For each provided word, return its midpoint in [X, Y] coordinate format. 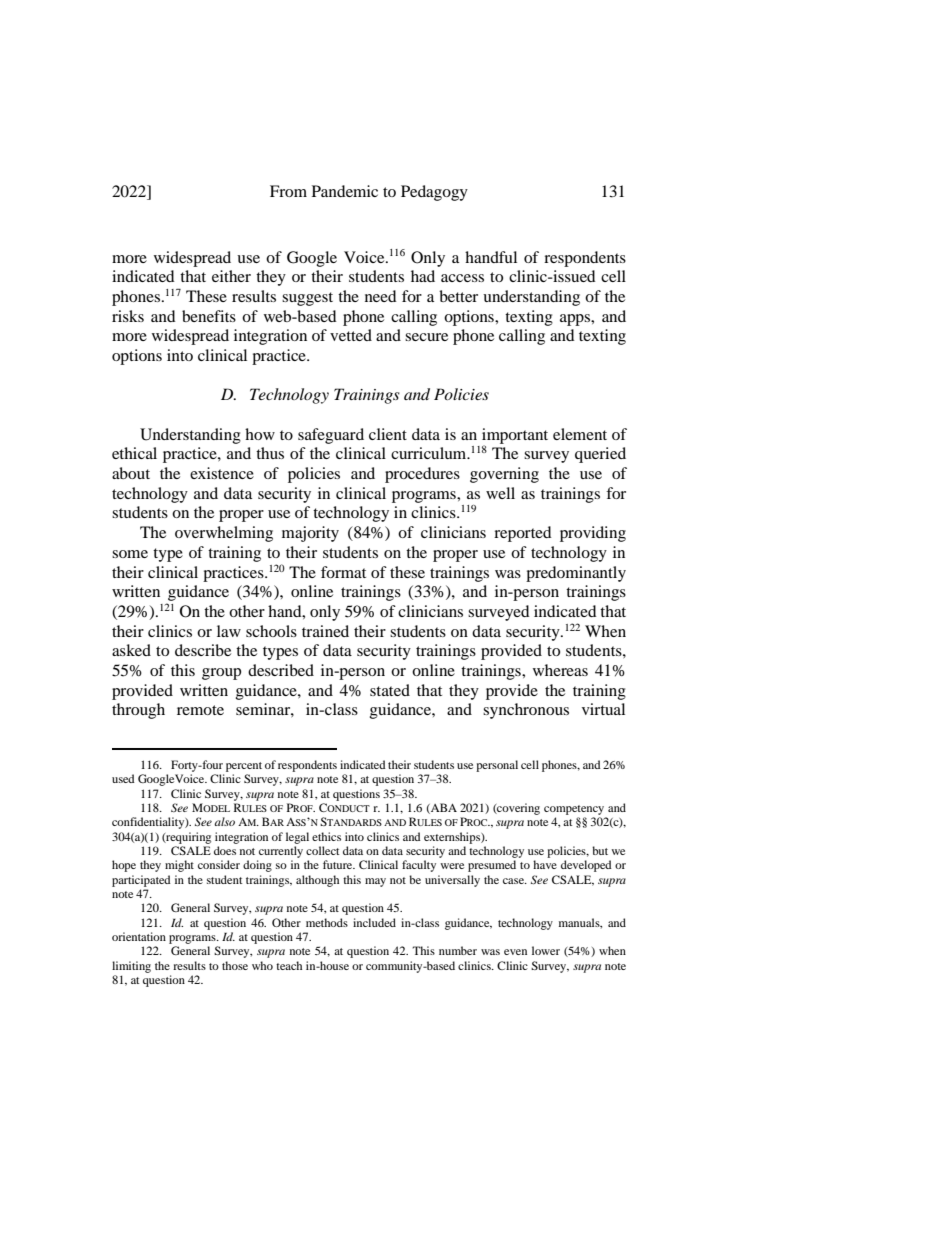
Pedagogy [434, 193]
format [343, 572]
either [231, 276]
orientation [139, 936]
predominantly [576, 574]
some [130, 554]
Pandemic [345, 191]
